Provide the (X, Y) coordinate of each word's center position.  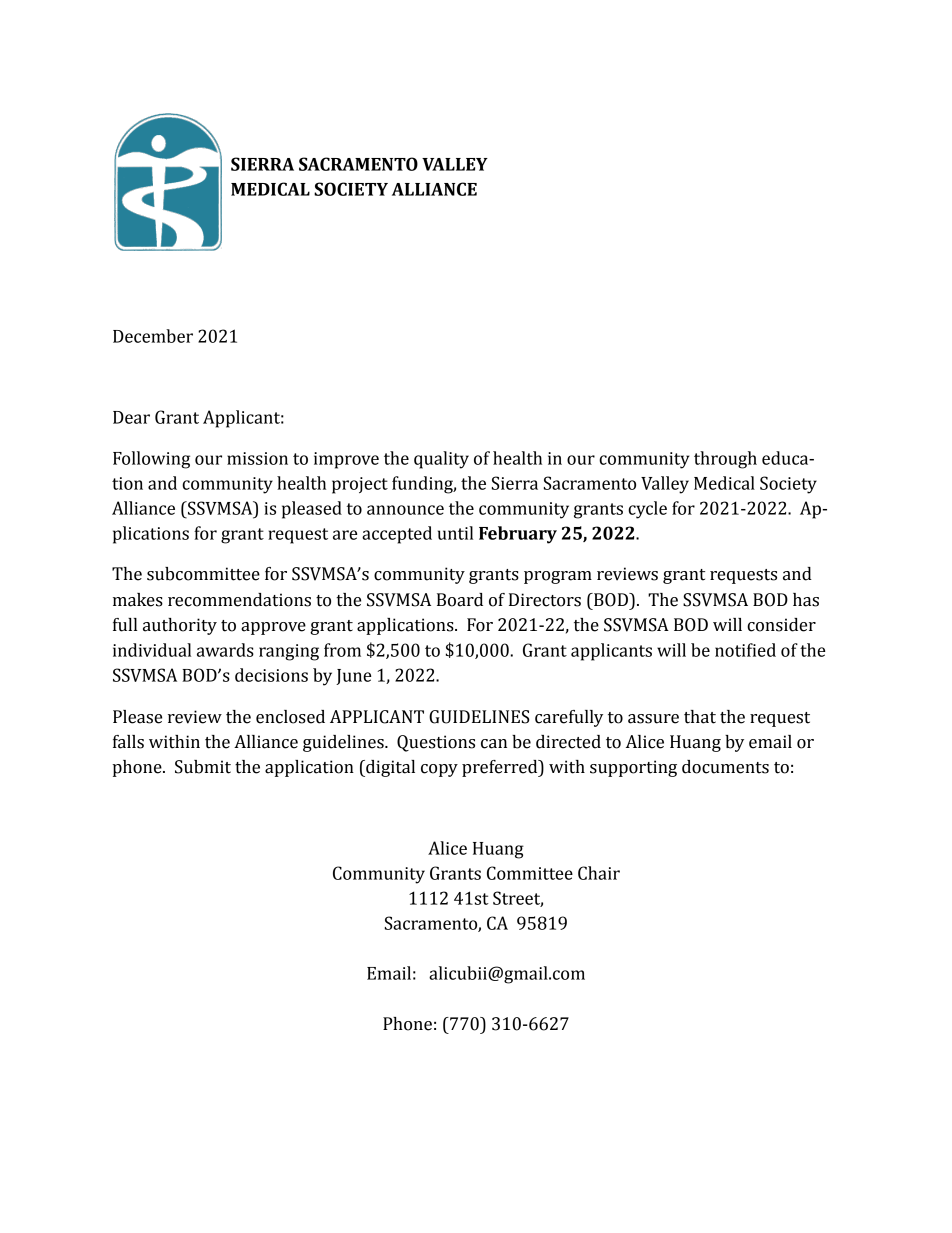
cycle (647, 510)
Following (151, 460)
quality (441, 460)
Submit (203, 767)
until (455, 533)
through (725, 460)
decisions (271, 675)
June (353, 677)
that (700, 717)
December (153, 336)
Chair (599, 873)
